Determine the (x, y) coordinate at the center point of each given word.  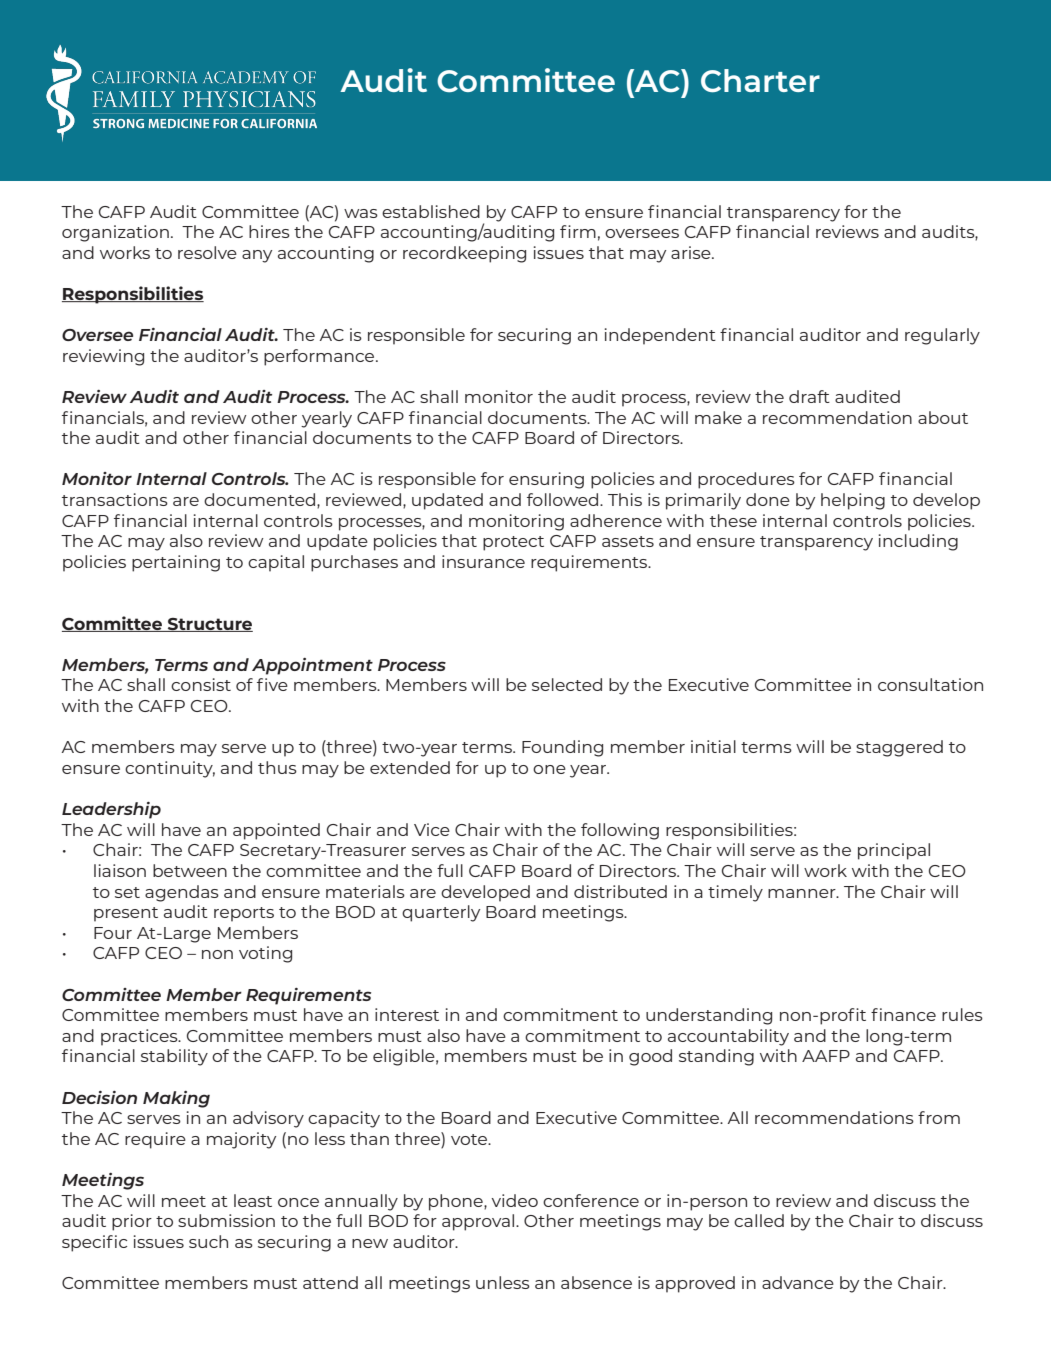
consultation (930, 684)
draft (809, 396)
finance (903, 1014)
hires (269, 231)
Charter (760, 81)
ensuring (546, 480)
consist (201, 684)
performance (320, 357)
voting (265, 954)
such (208, 1241)
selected (567, 684)
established (431, 211)
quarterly (441, 913)
